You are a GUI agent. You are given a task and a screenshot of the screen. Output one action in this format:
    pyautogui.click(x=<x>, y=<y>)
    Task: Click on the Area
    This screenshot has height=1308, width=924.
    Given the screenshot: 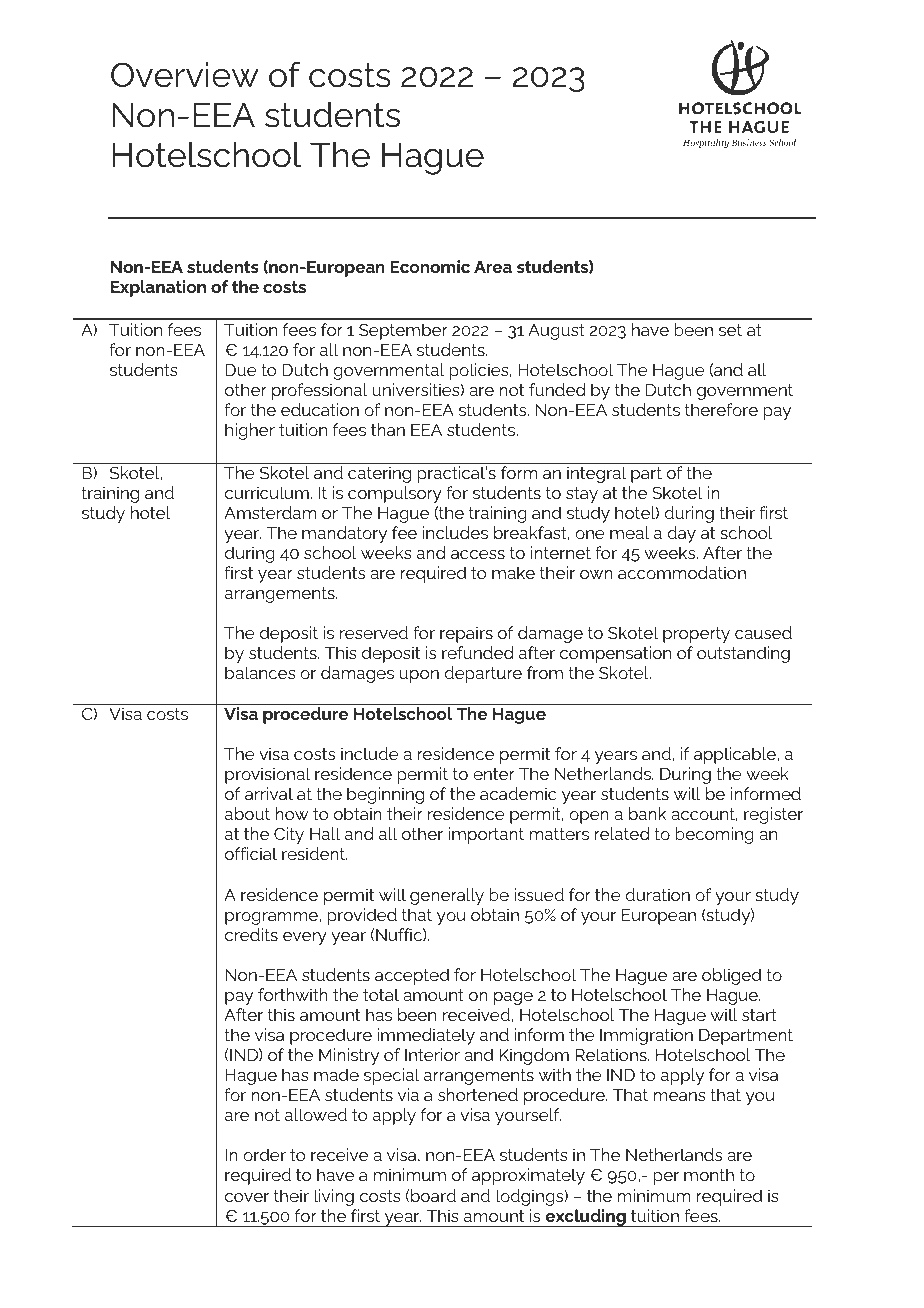 What is the action you would take?
    pyautogui.click(x=493, y=267)
